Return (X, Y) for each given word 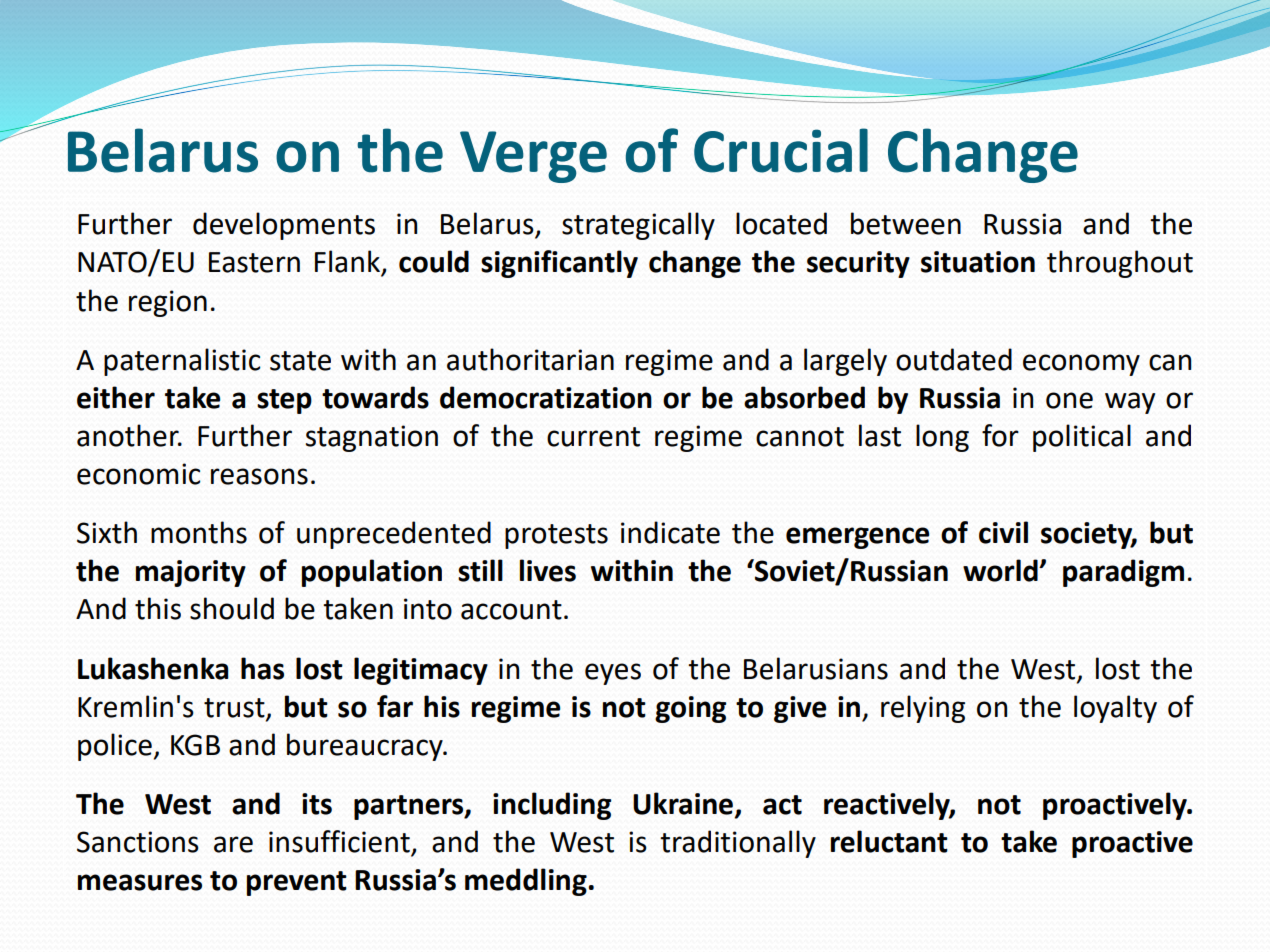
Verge (533, 157)
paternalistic (182, 362)
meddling (527, 882)
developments (284, 226)
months (199, 532)
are (233, 844)
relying (923, 709)
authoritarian (530, 359)
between (906, 223)
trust (235, 709)
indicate (670, 532)
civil (1003, 532)
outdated (954, 359)
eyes (613, 674)
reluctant (889, 841)
